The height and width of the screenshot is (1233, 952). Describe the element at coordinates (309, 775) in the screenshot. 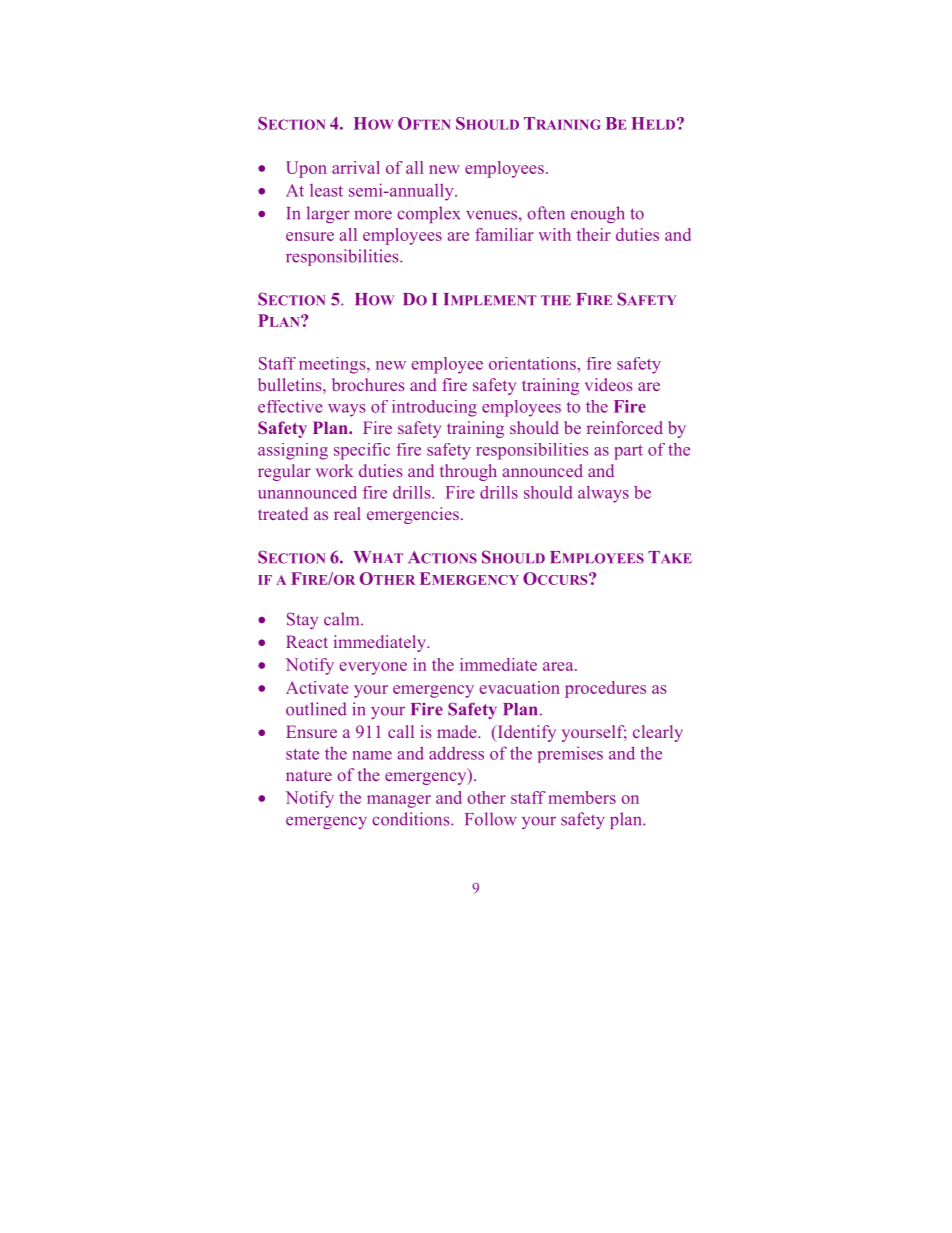

I see `nature` at that location.
